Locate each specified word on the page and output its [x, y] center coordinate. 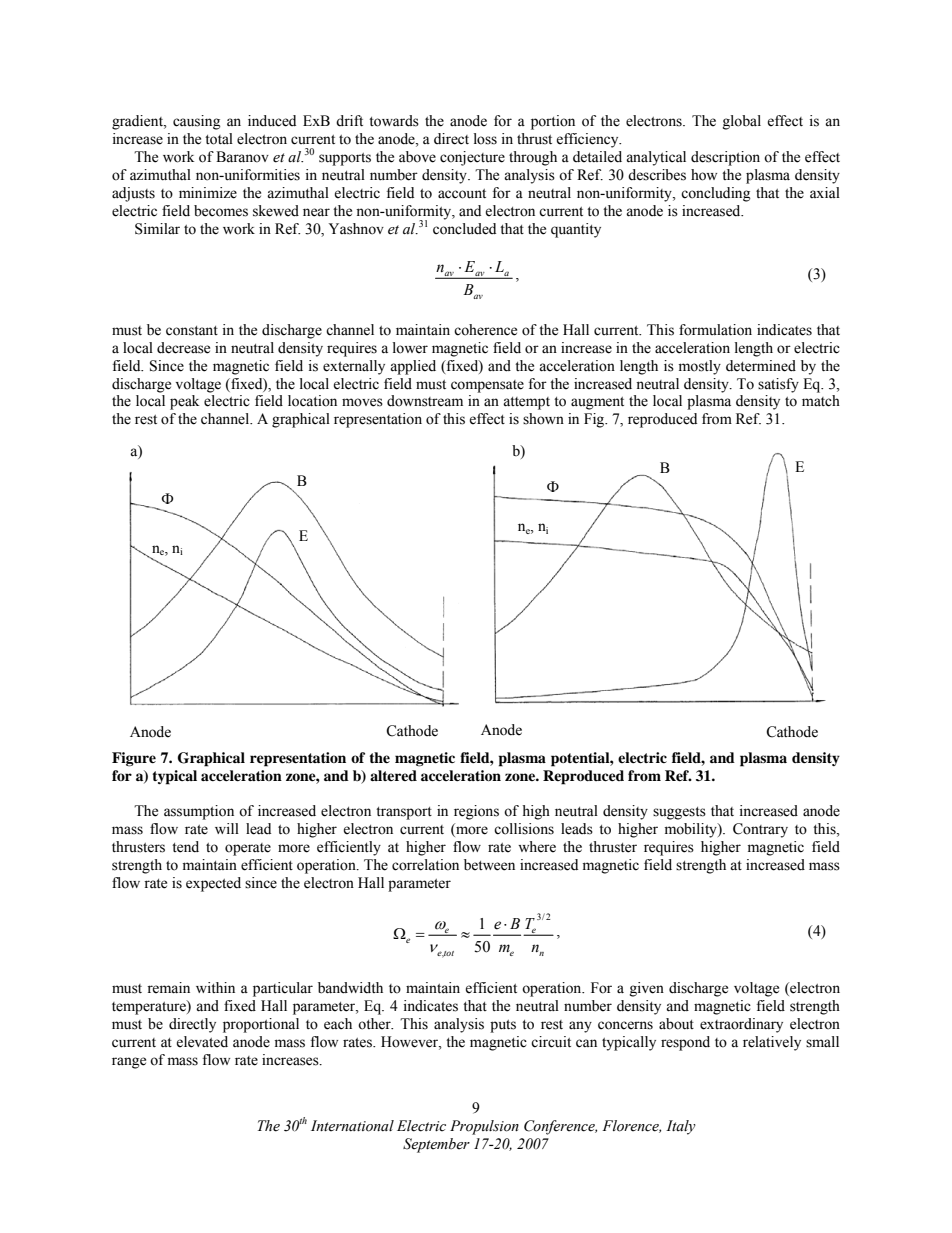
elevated [202, 1042]
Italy [681, 1127]
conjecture [472, 158]
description [725, 158]
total [219, 139]
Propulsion [484, 1127]
